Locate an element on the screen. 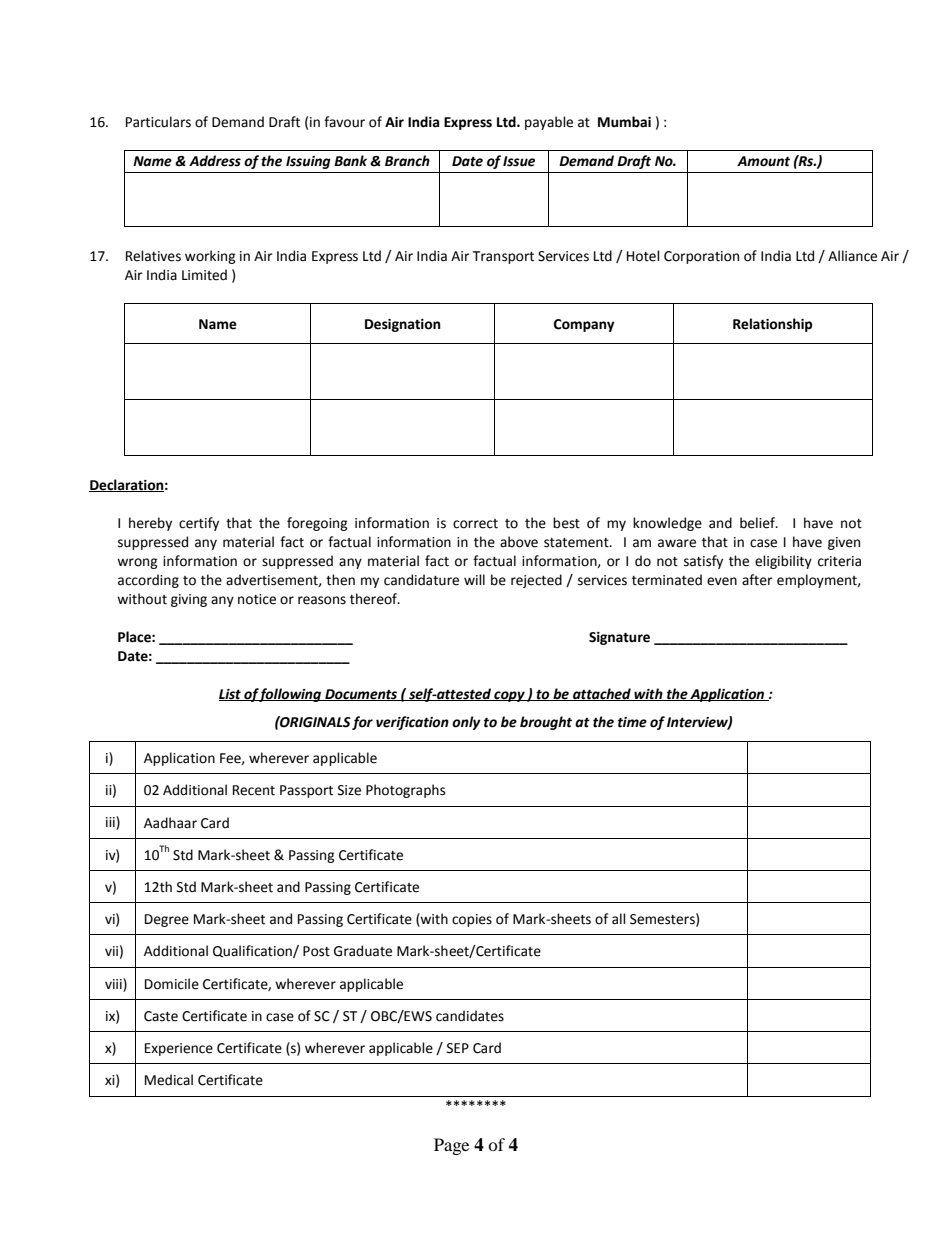 This screenshot has width=952, height=1233. Issue is located at coordinates (519, 161).
